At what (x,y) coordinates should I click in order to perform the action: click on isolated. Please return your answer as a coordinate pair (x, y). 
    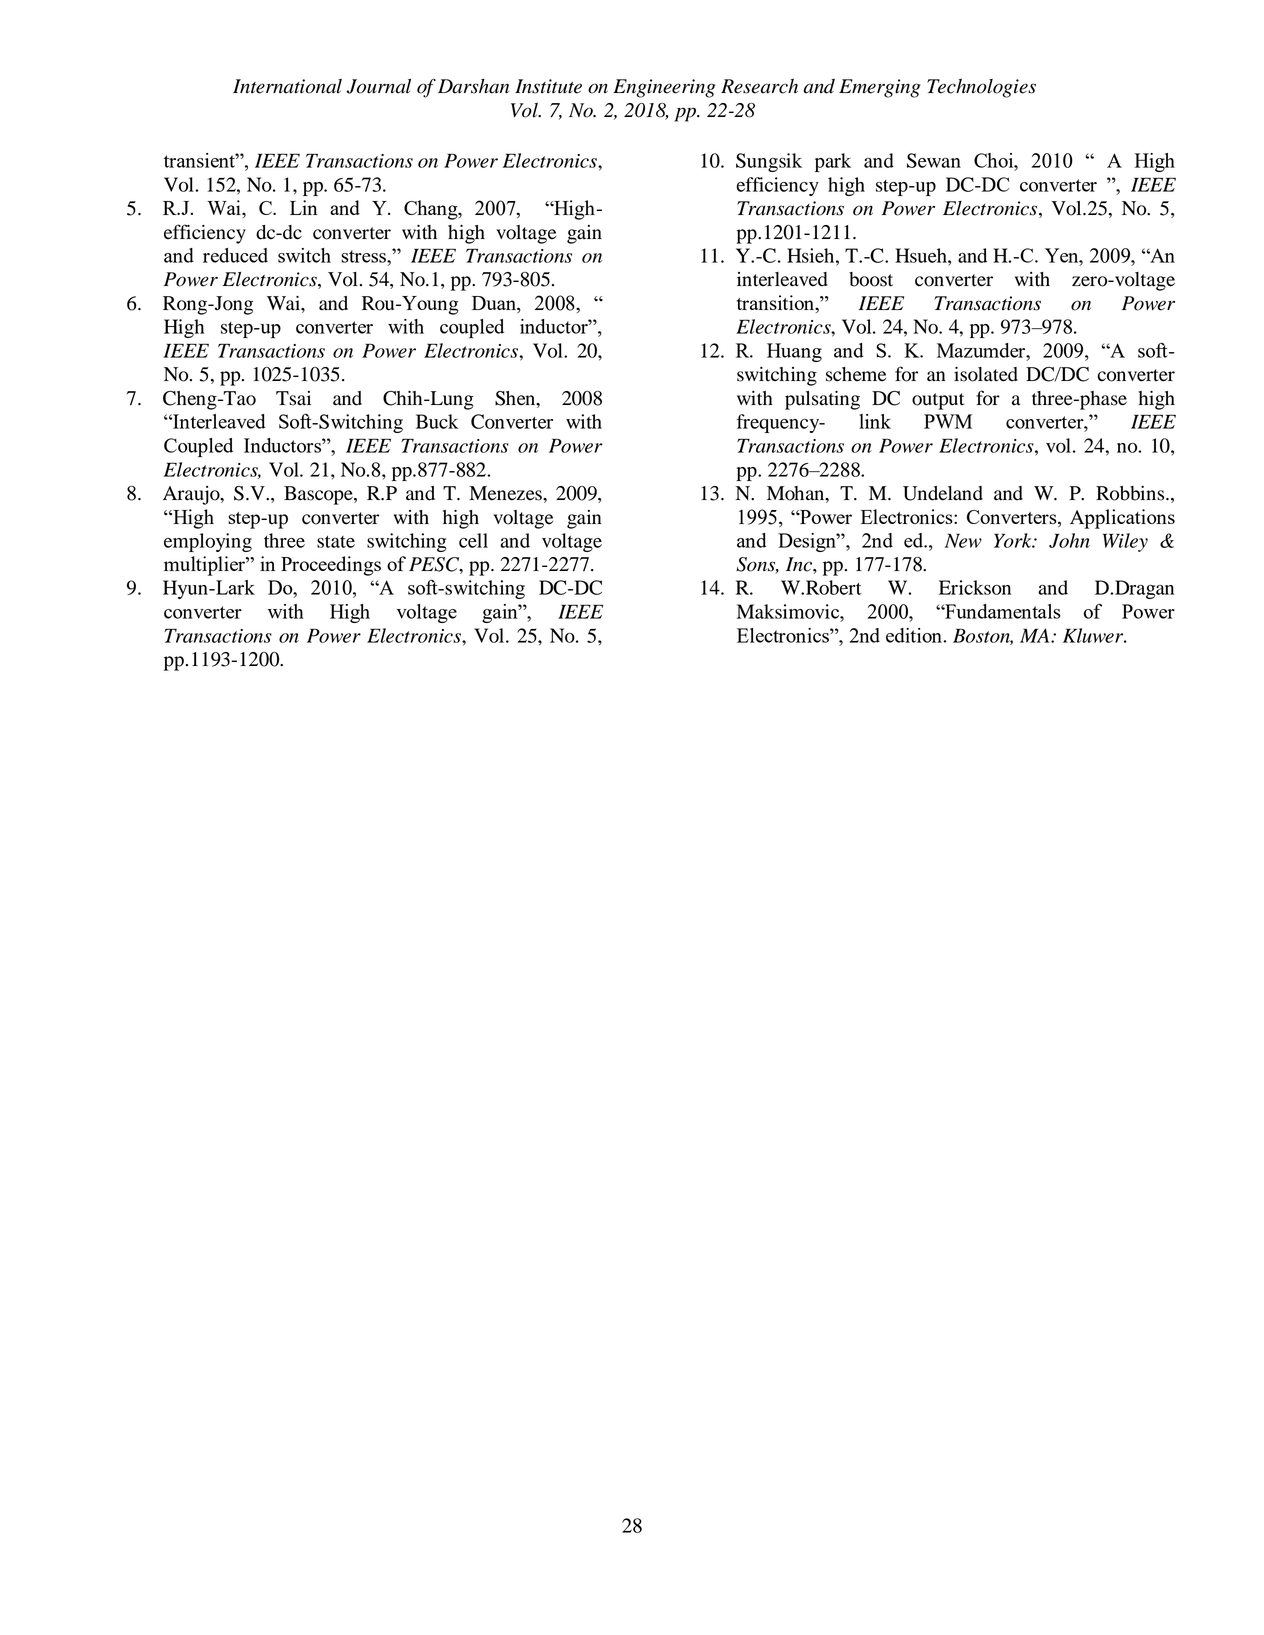
    Looking at the image, I should click on (986, 374).
